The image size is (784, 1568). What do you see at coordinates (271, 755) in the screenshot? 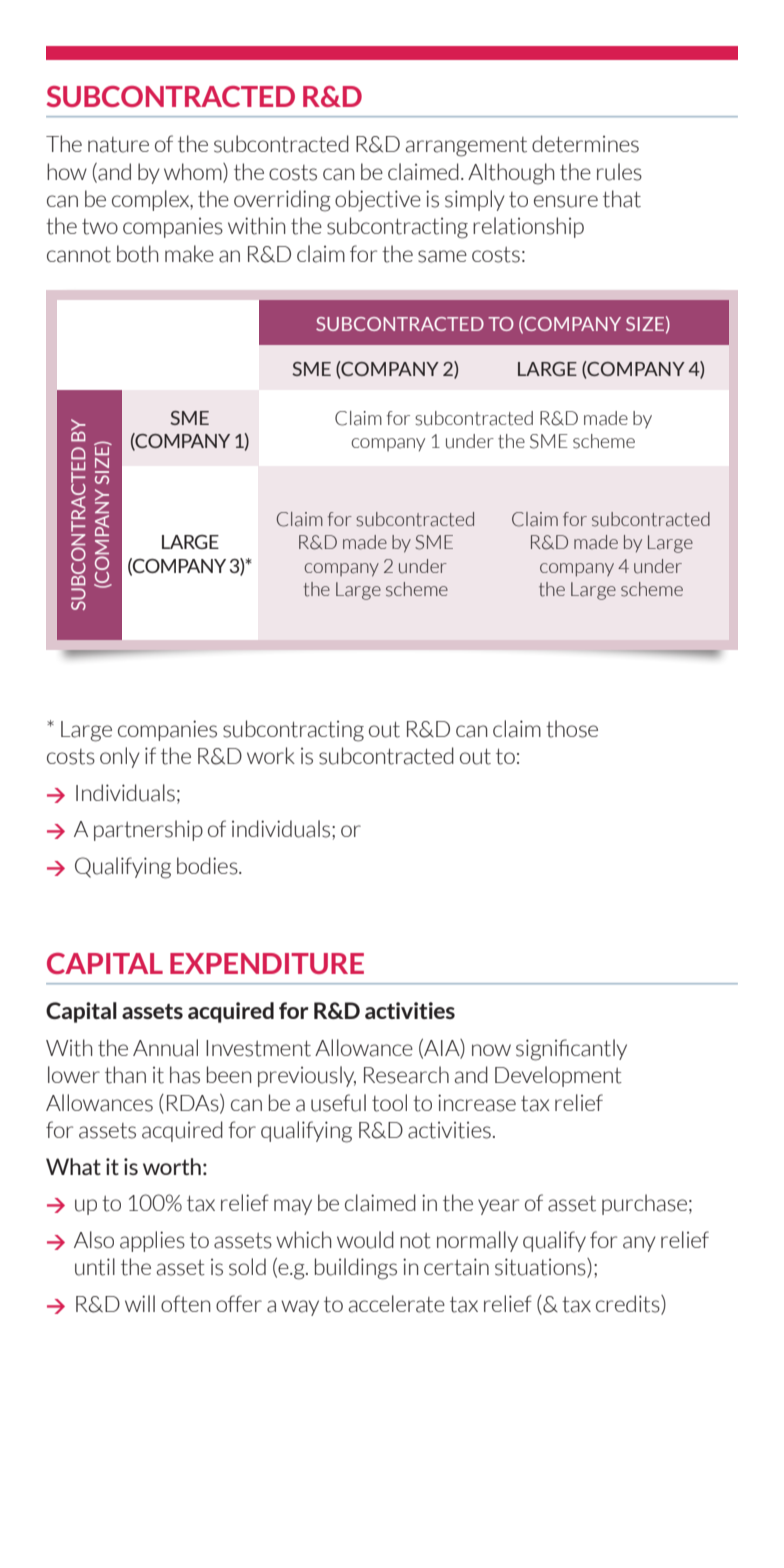
I see `work` at bounding box center [271, 755].
